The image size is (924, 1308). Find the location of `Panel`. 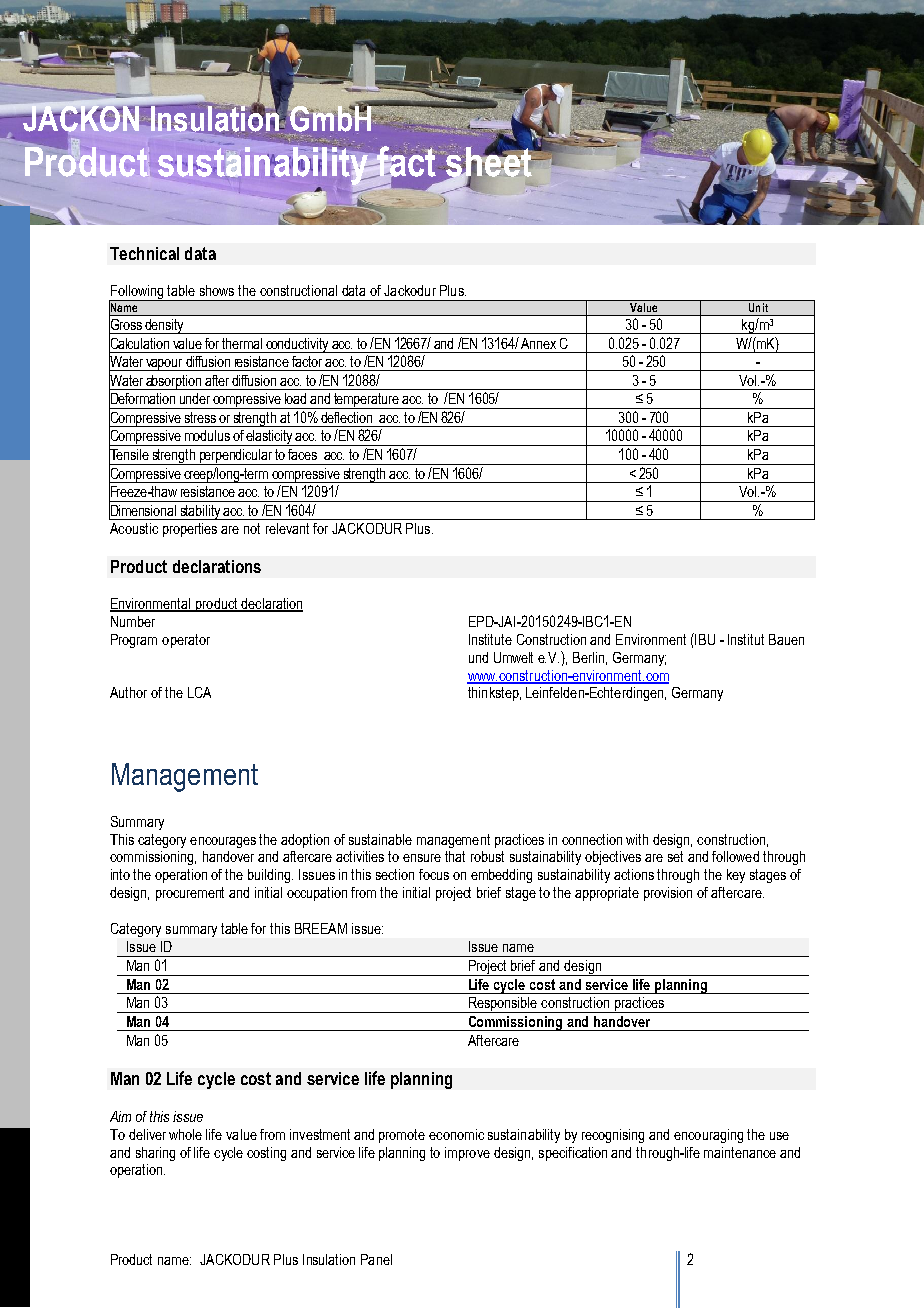

Panel is located at coordinates (376, 1259).
